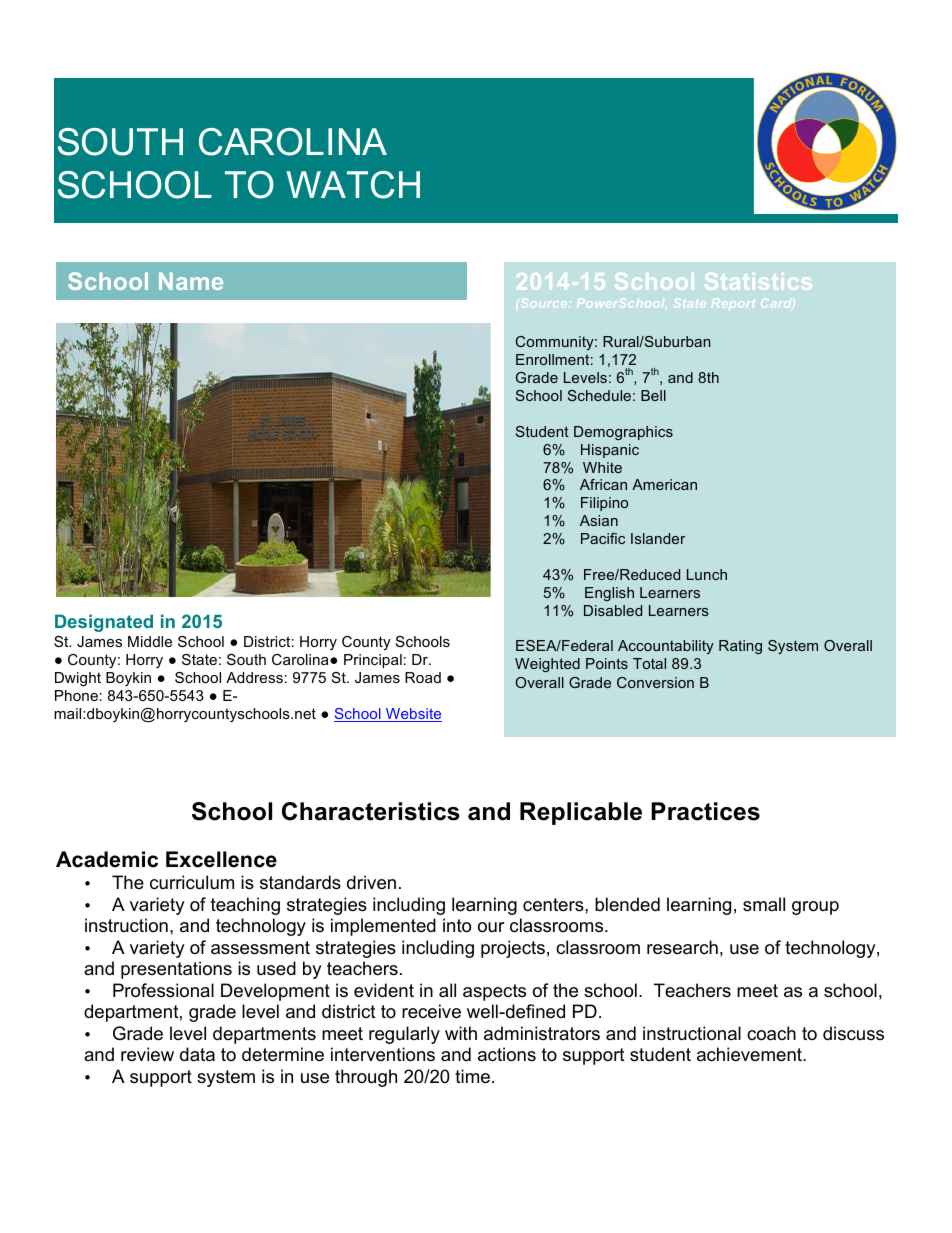  Describe the element at coordinates (191, 281) in the screenshot. I see `Name` at that location.
